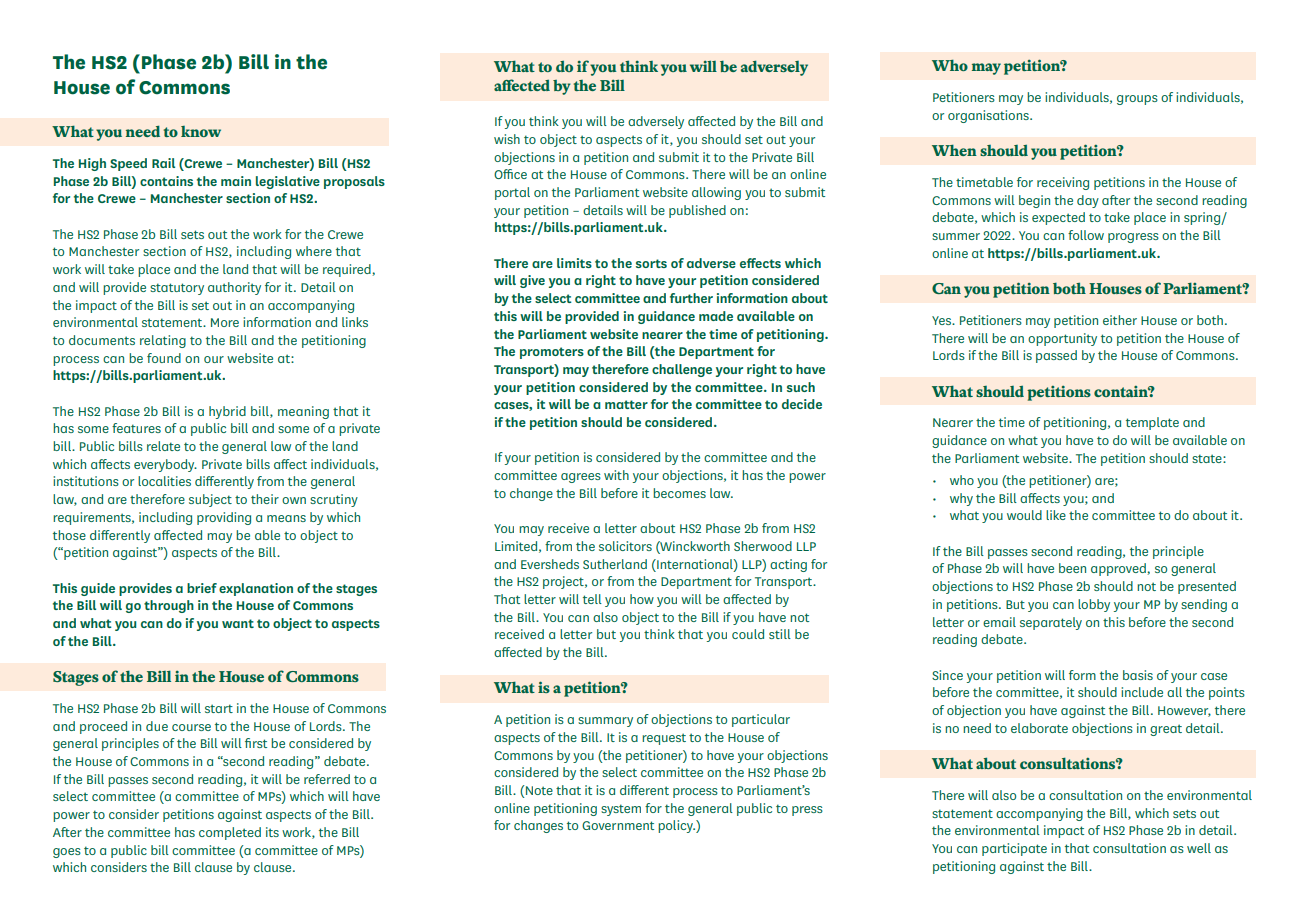 This image has width=1308, height=924. Describe the element at coordinates (230, 833) in the image. I see `completed` at that location.
